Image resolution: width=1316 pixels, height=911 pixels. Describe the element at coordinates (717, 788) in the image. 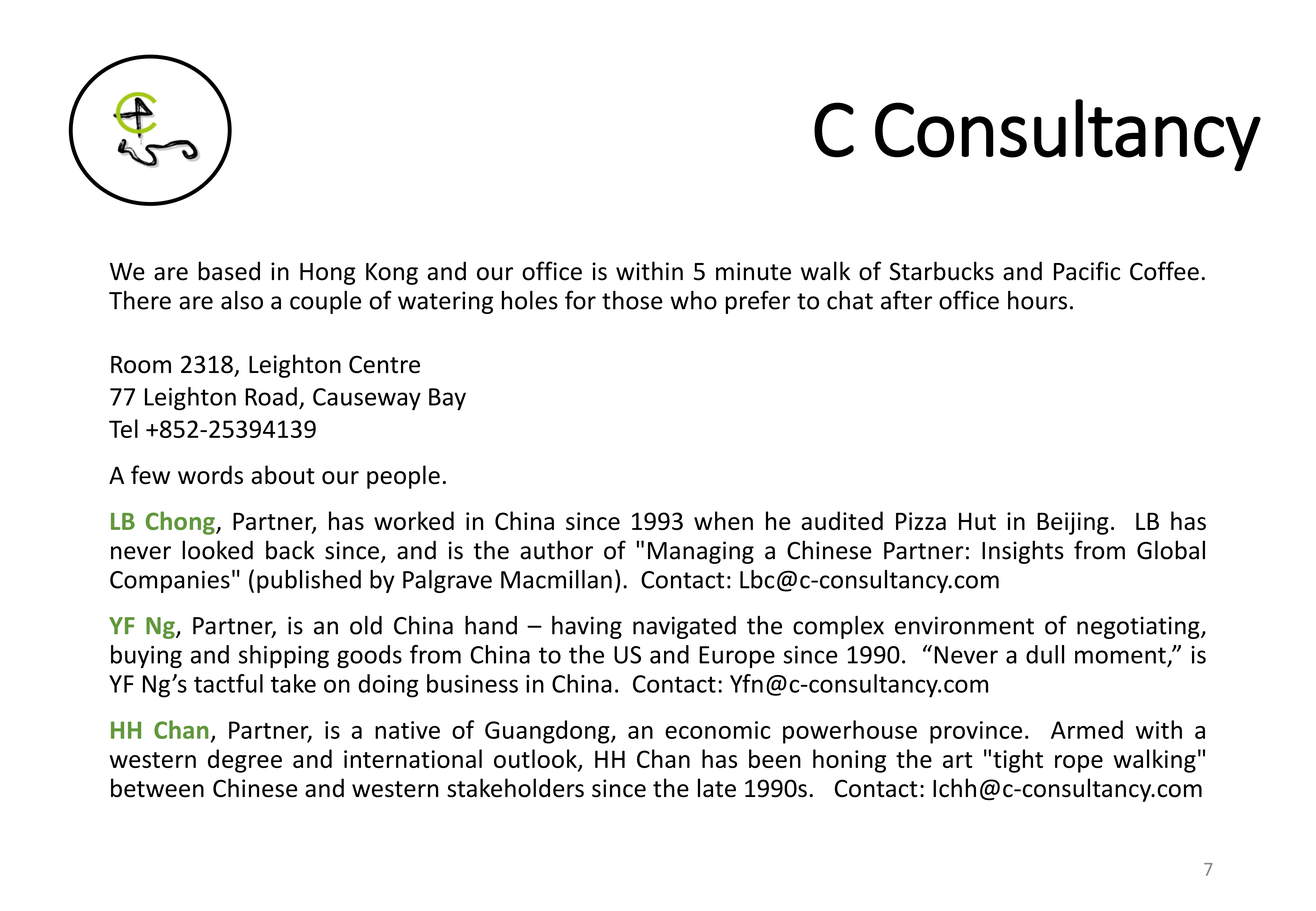

I see `late` at that location.
